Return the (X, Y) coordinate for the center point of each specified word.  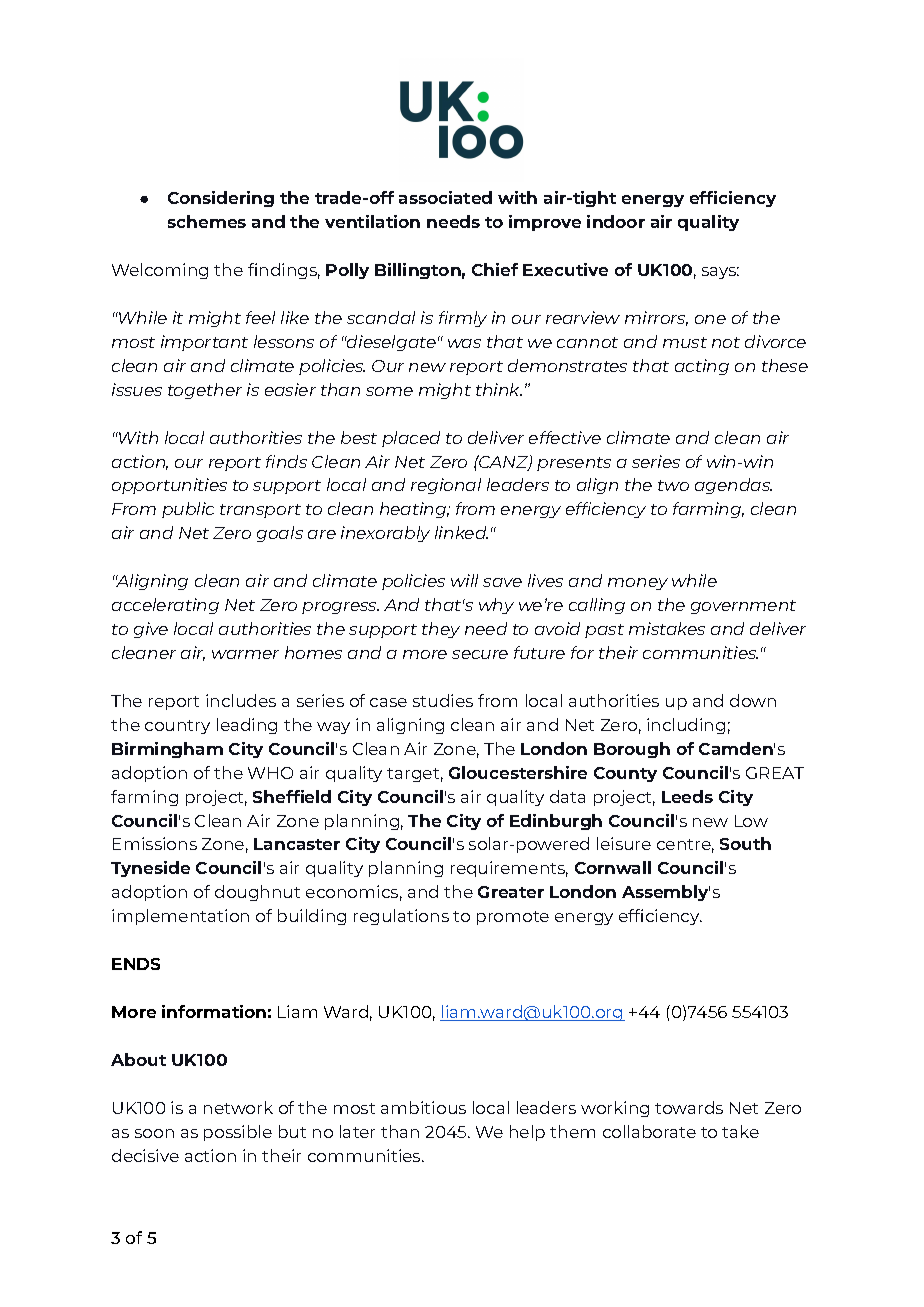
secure (480, 654)
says (720, 273)
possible (238, 1133)
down (753, 700)
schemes (207, 221)
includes (241, 700)
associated (445, 197)
